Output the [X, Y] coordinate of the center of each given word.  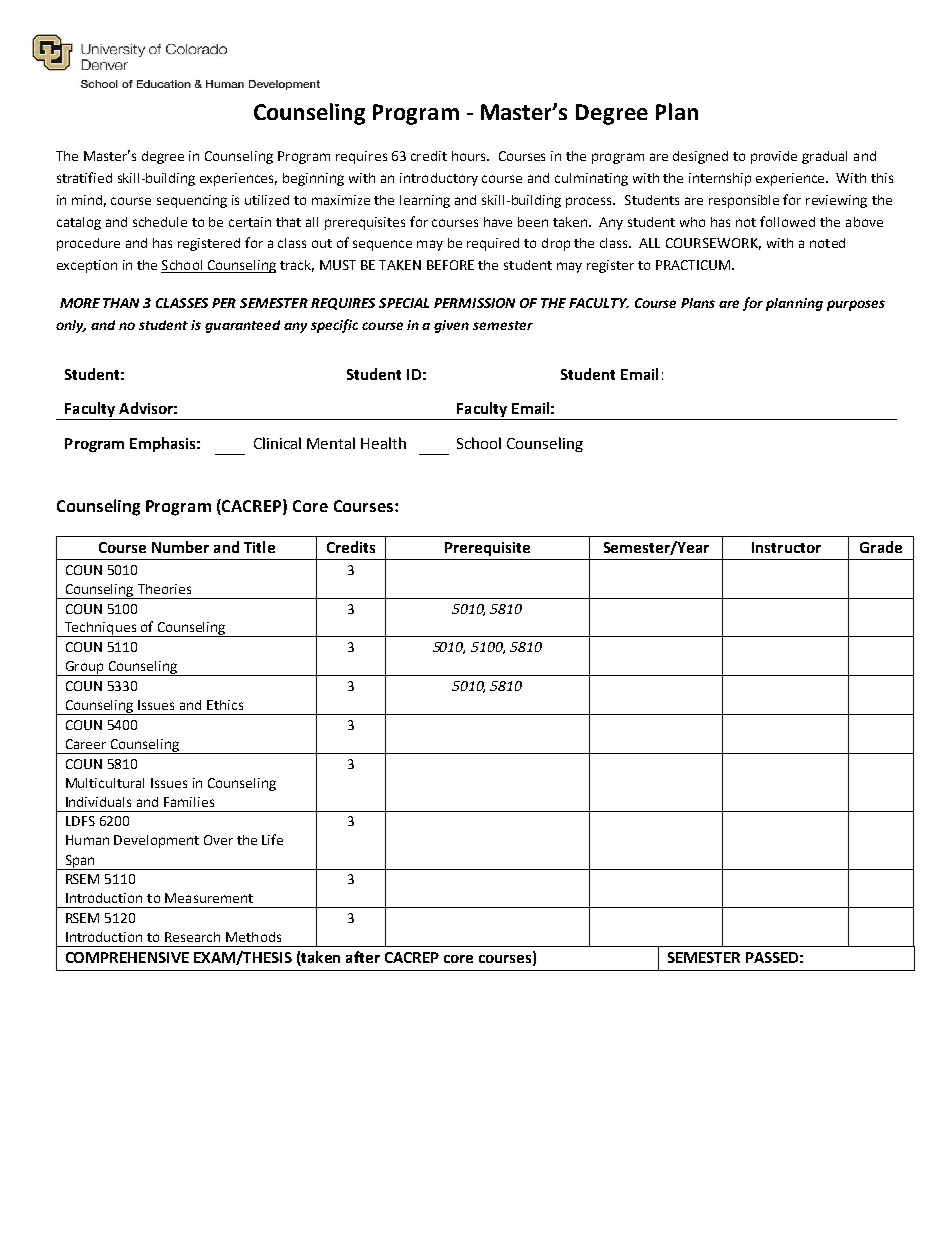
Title [259, 547]
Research [192, 937]
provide [774, 157]
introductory [439, 179]
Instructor [786, 547]
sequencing [192, 201]
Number [180, 547]
